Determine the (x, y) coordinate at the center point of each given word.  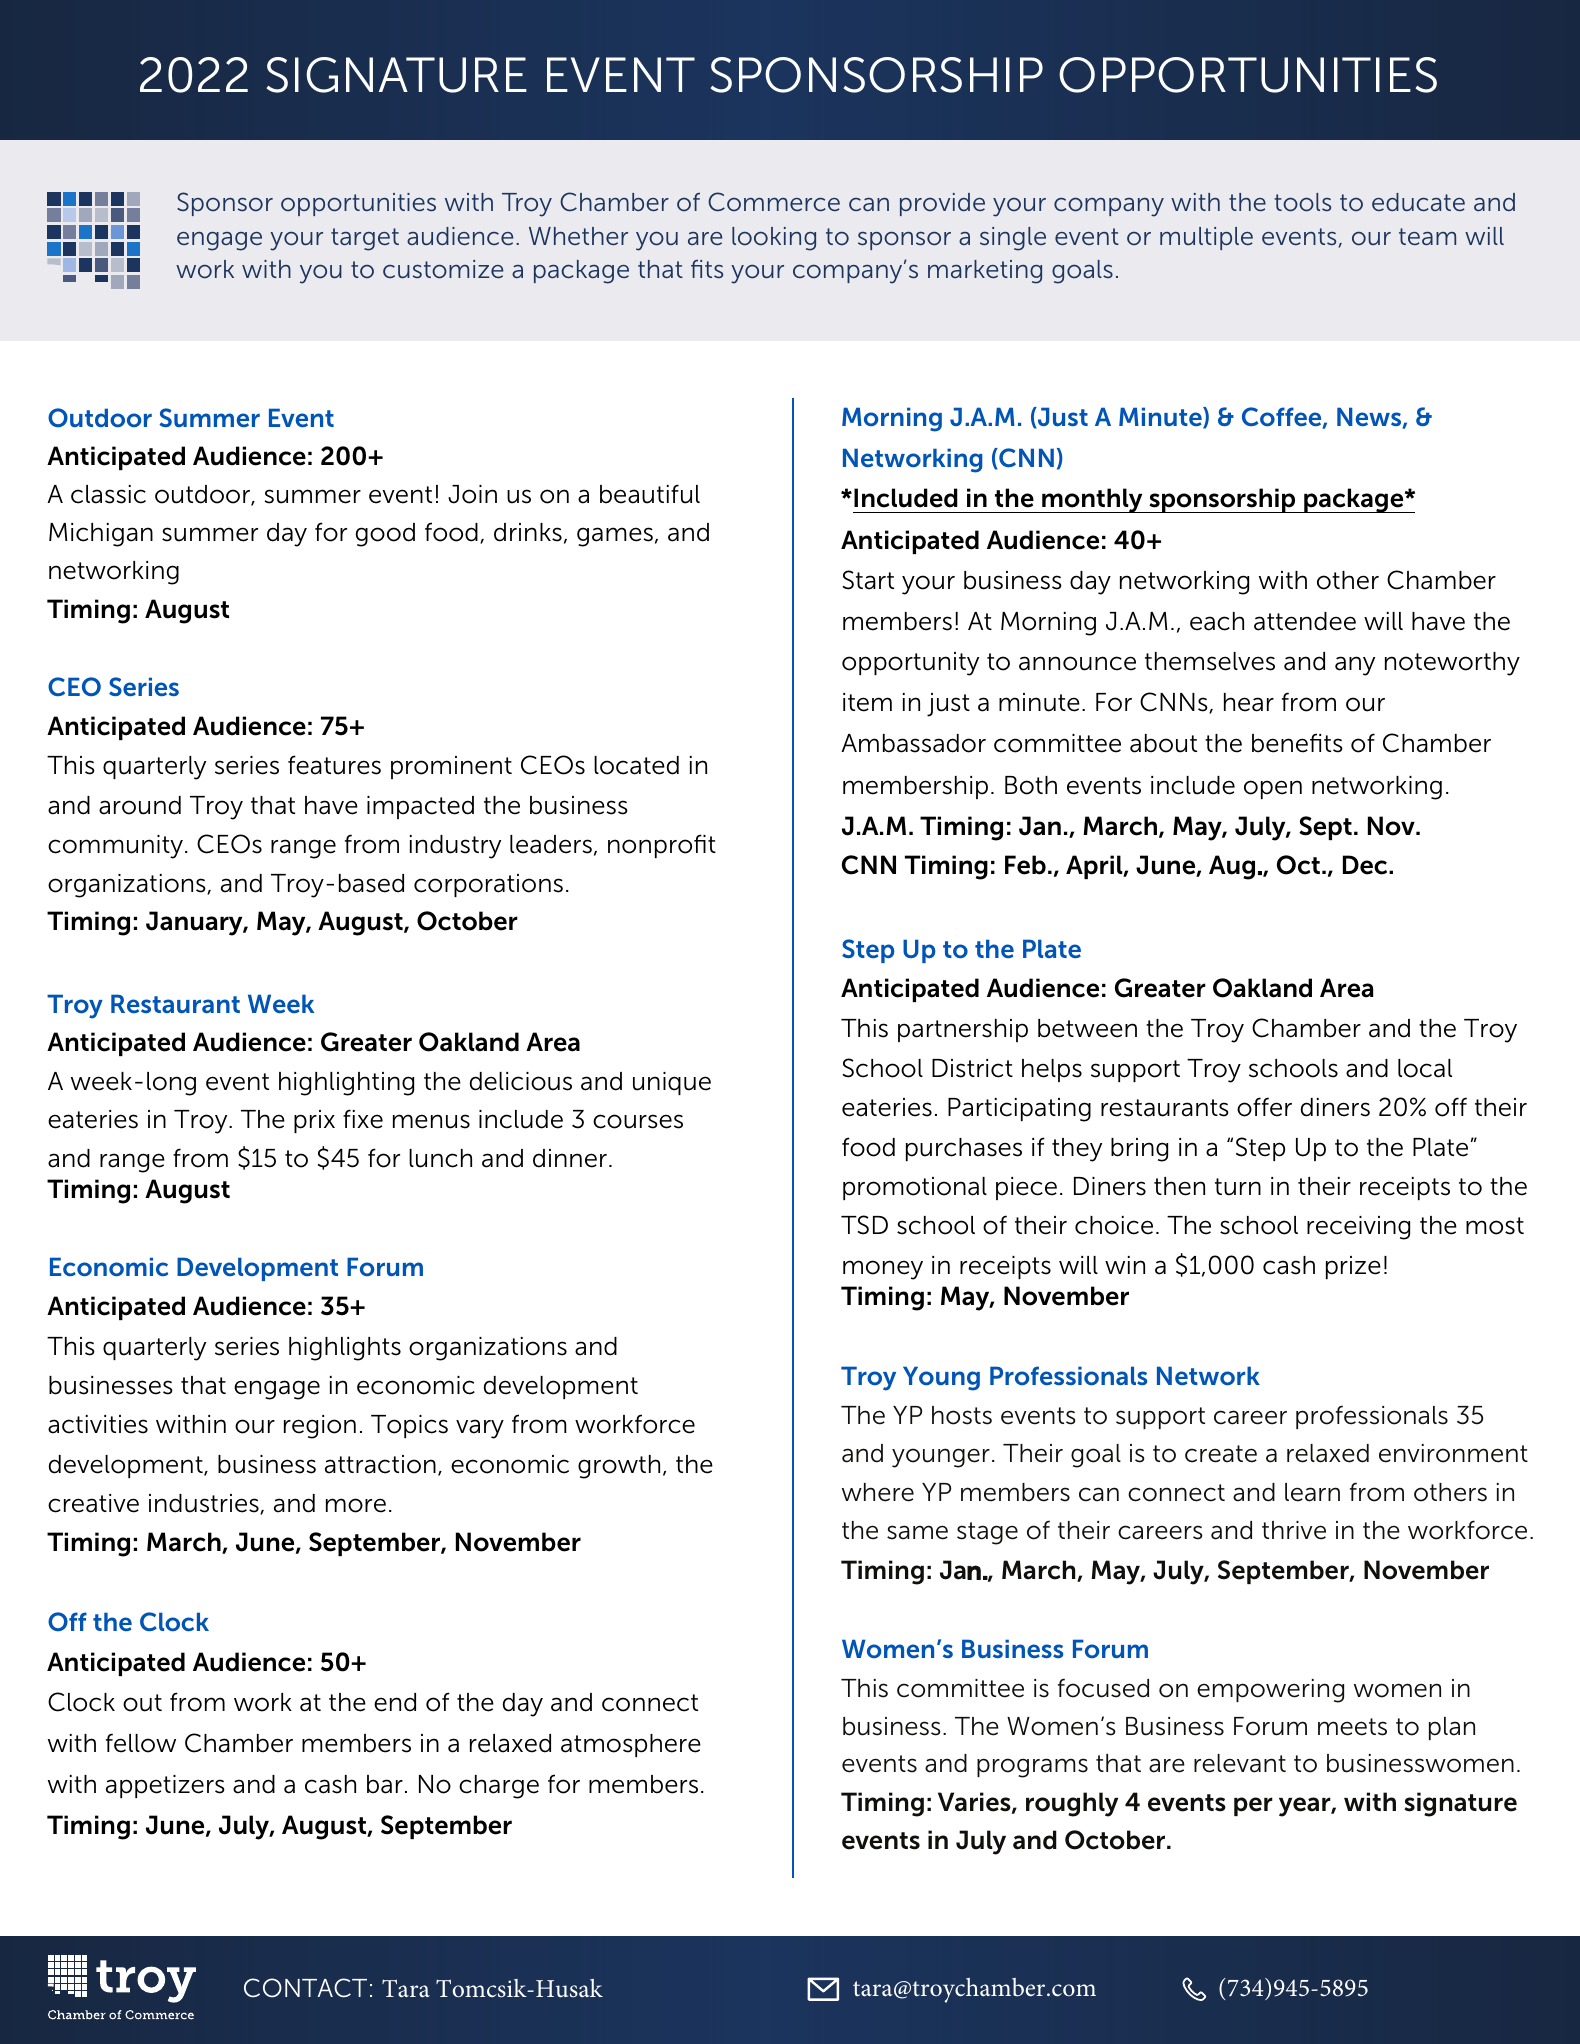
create (1221, 1454)
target (365, 239)
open (1273, 789)
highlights (345, 1349)
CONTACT (305, 1988)
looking (774, 239)
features (334, 765)
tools (1302, 202)
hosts (962, 1415)
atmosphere (631, 1745)
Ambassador (913, 743)
